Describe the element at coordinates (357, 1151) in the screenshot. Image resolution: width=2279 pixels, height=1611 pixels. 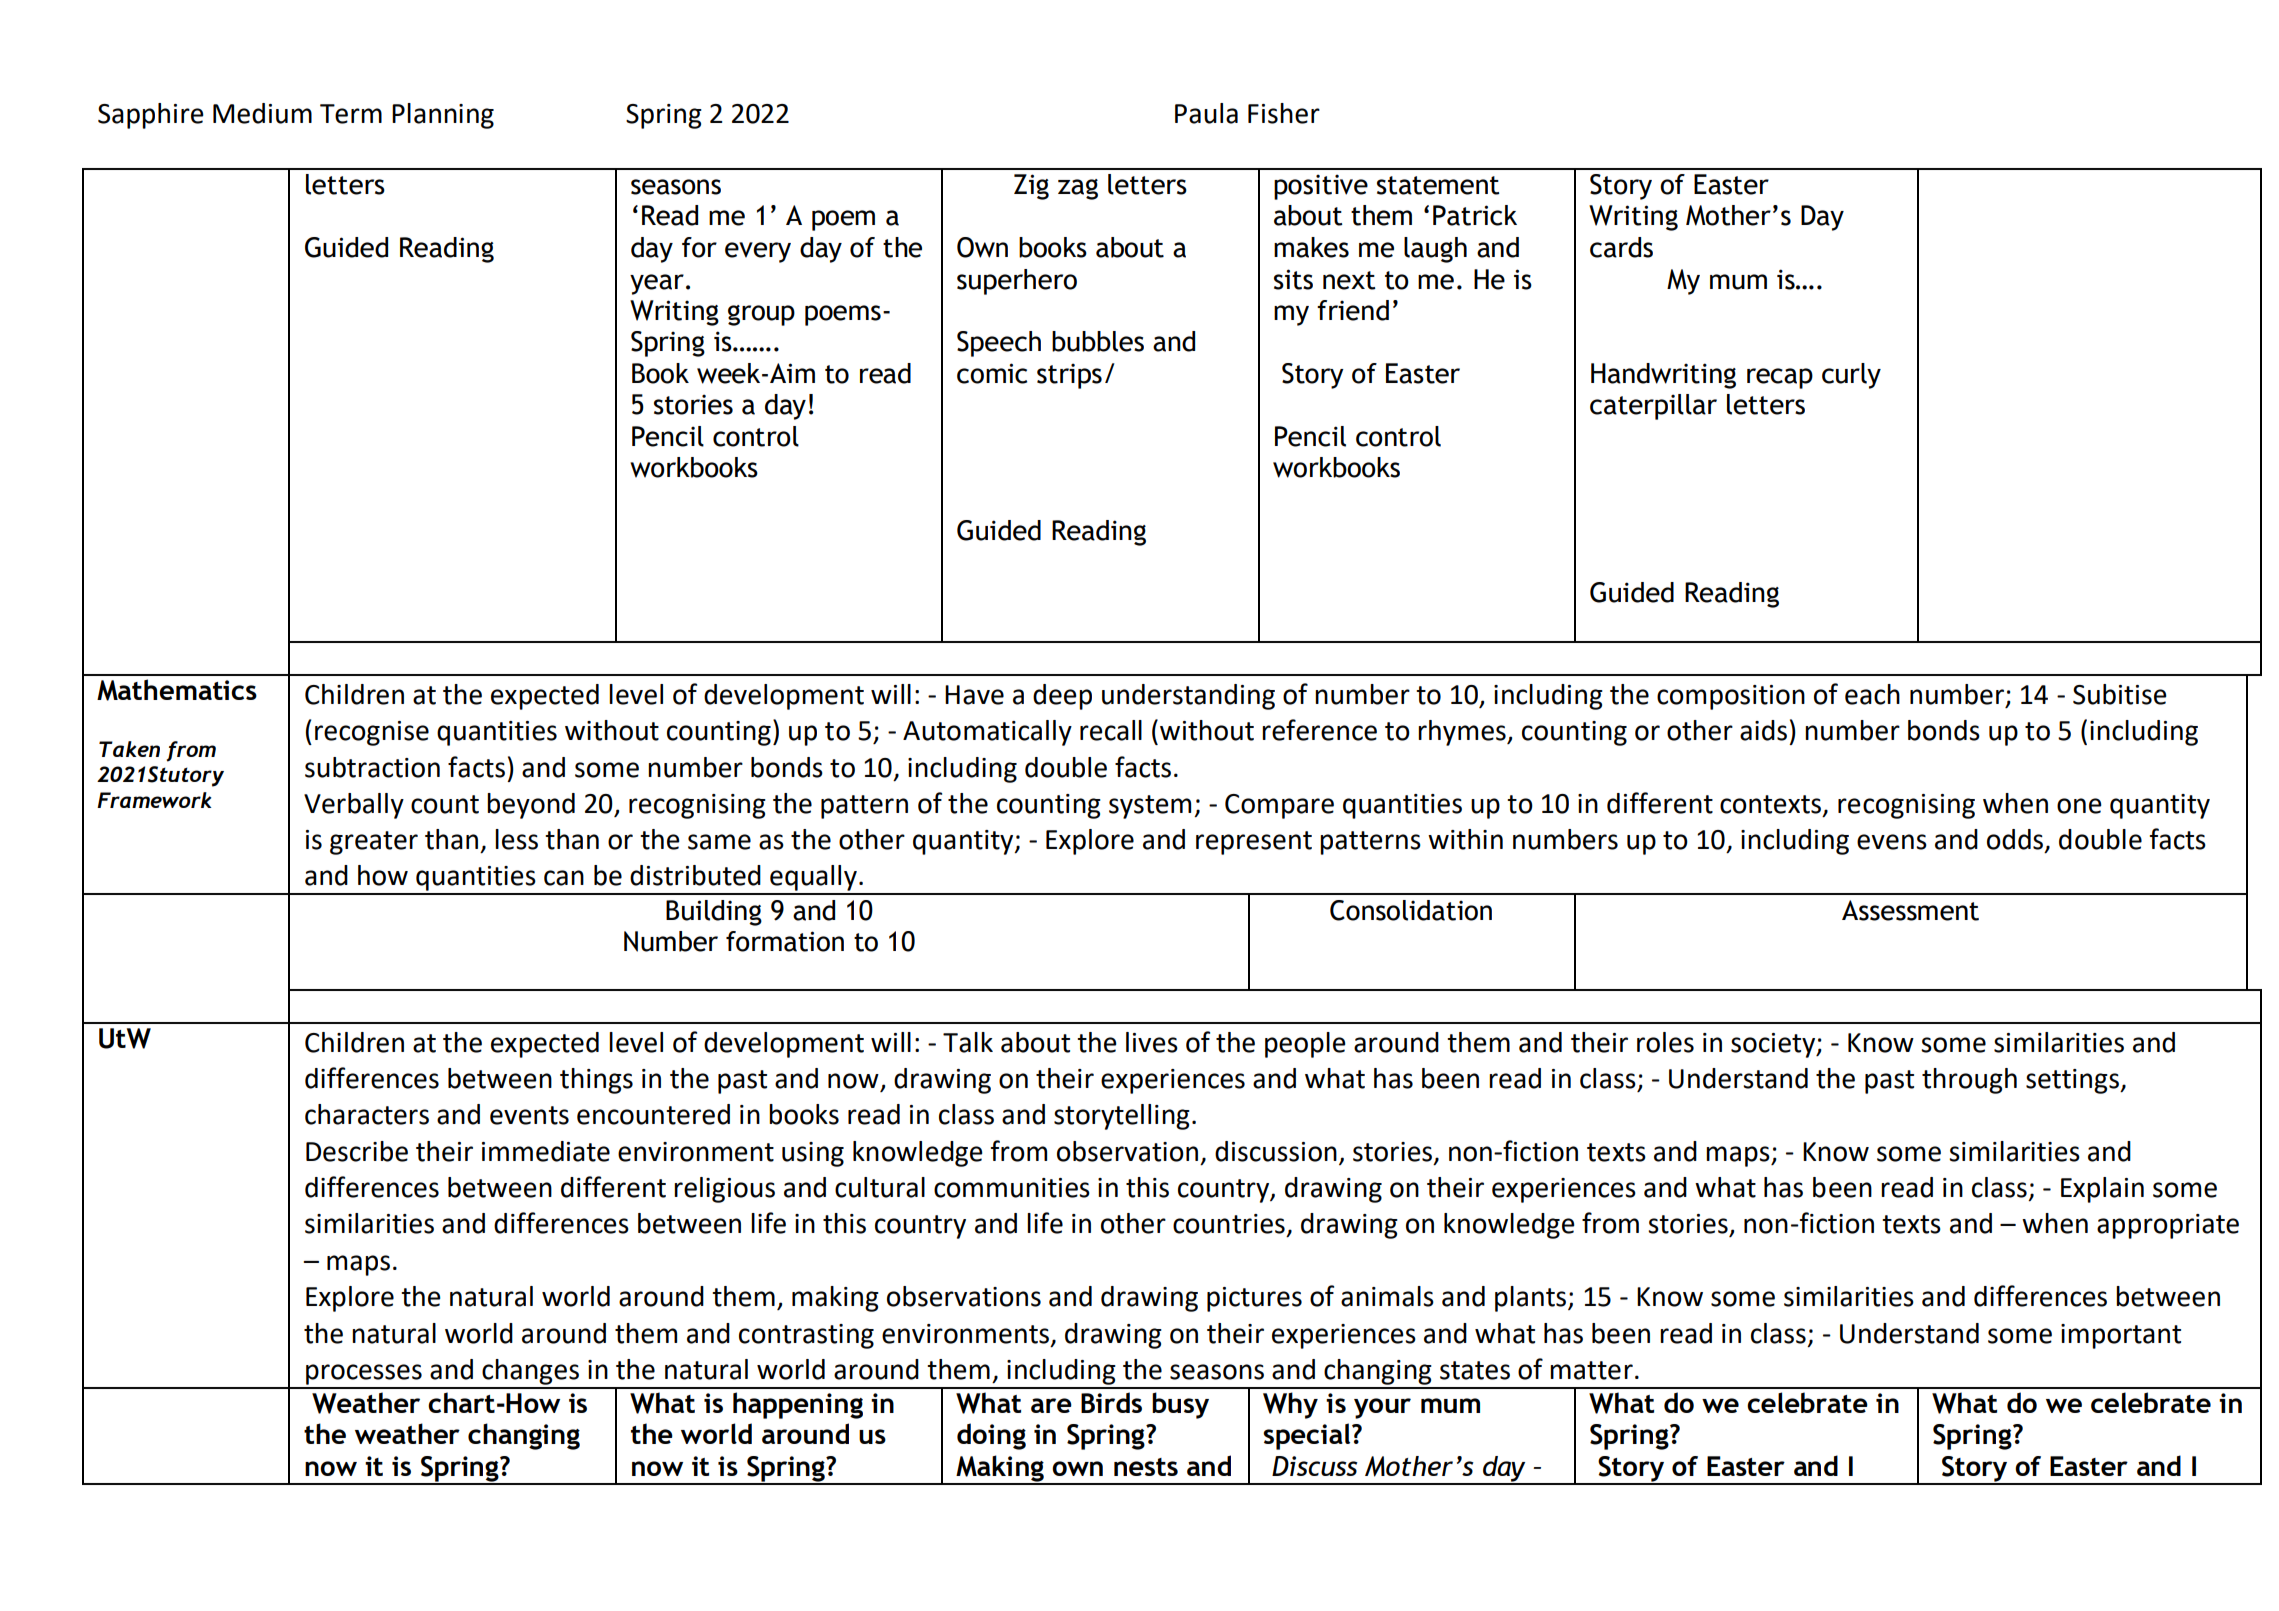
I see `Describe` at that location.
